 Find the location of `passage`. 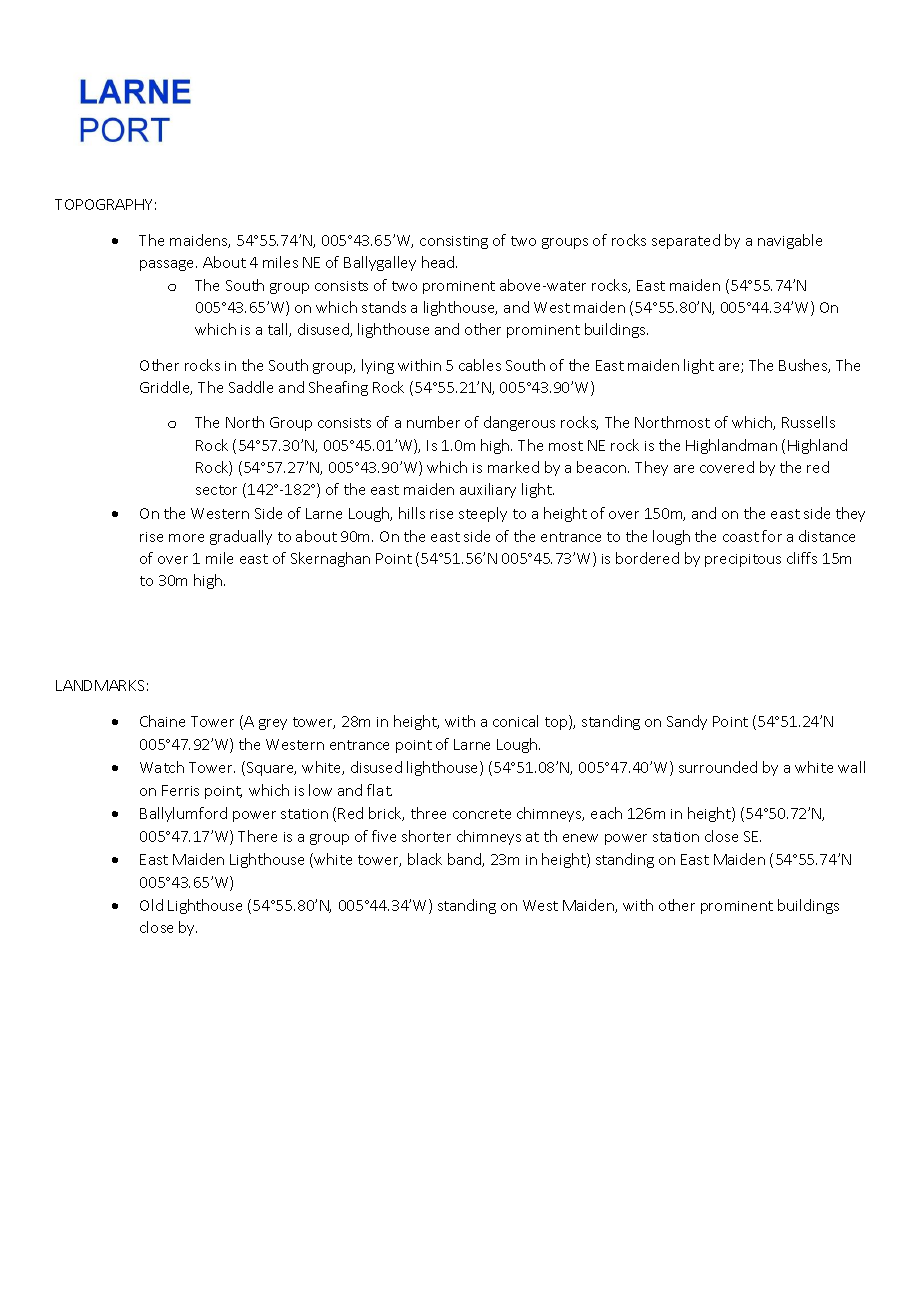

passage is located at coordinates (168, 265).
